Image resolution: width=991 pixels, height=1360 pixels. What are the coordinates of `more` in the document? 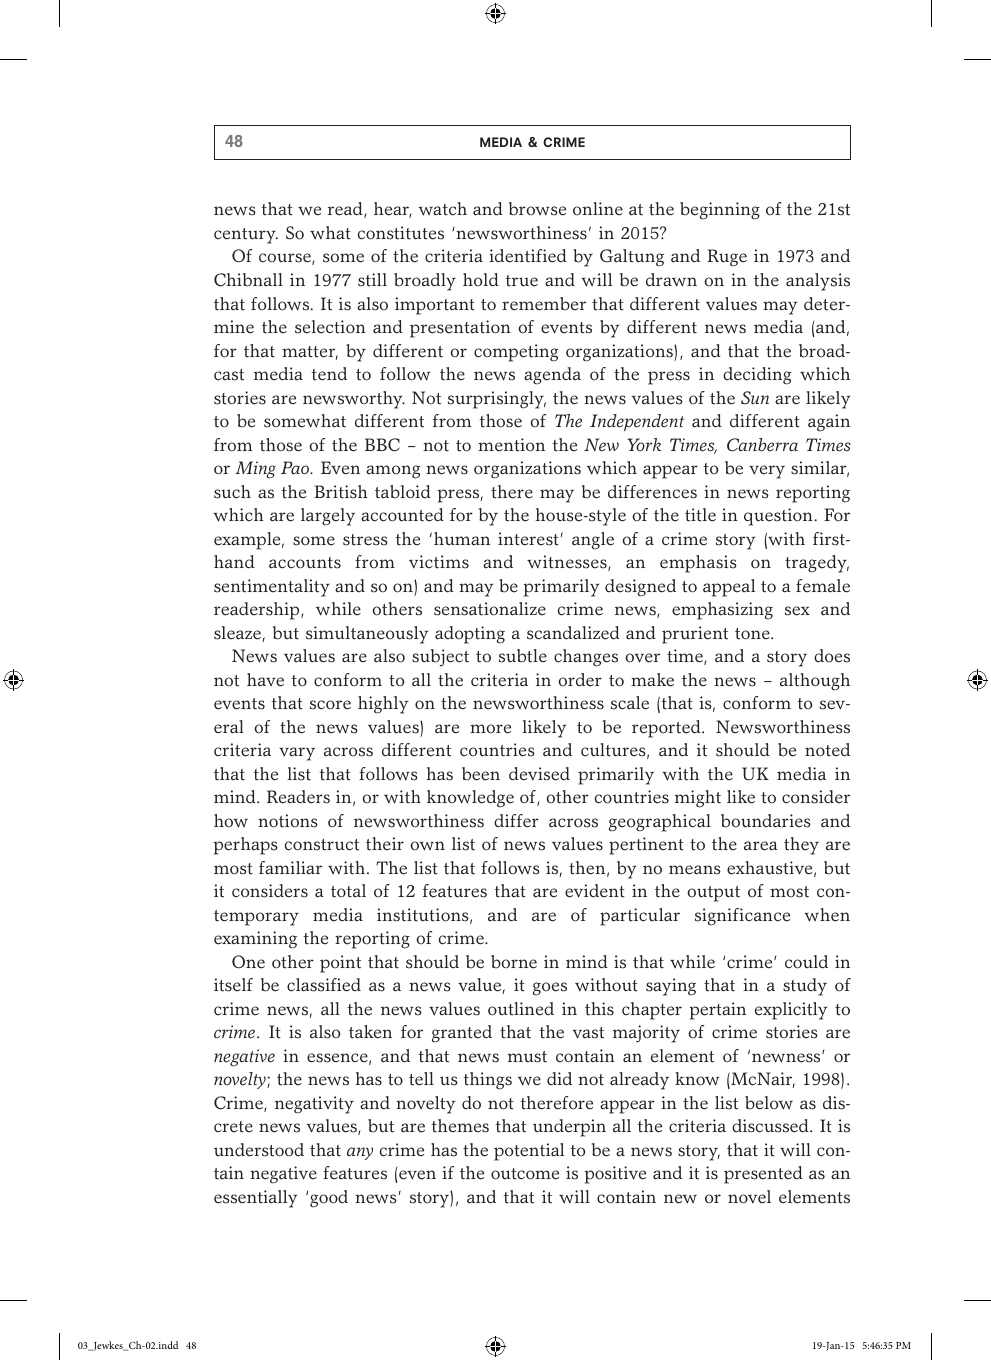 It's located at (490, 729).
